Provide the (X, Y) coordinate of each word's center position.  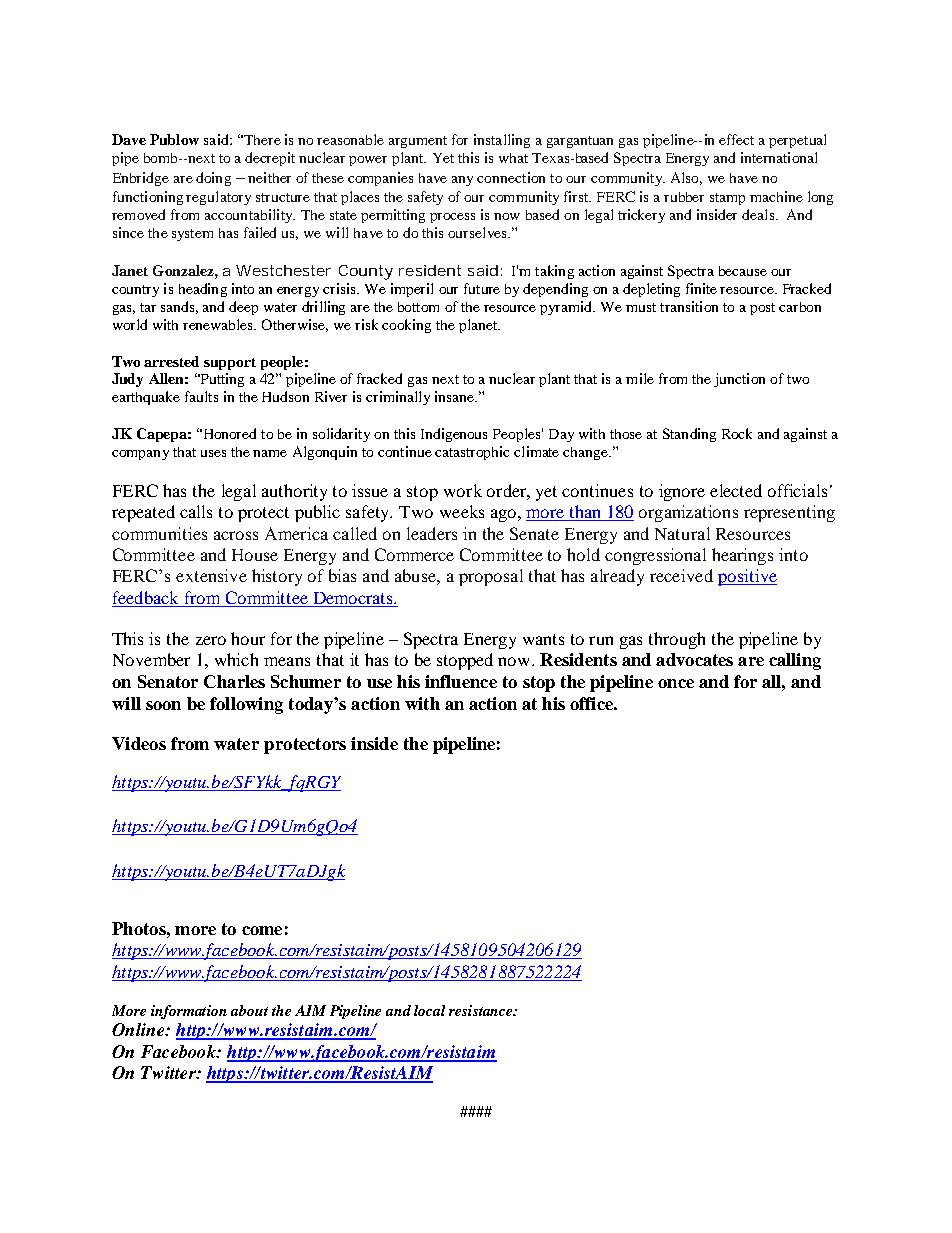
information (189, 1012)
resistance (482, 1010)
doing (213, 179)
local (429, 1010)
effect (736, 139)
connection (511, 177)
